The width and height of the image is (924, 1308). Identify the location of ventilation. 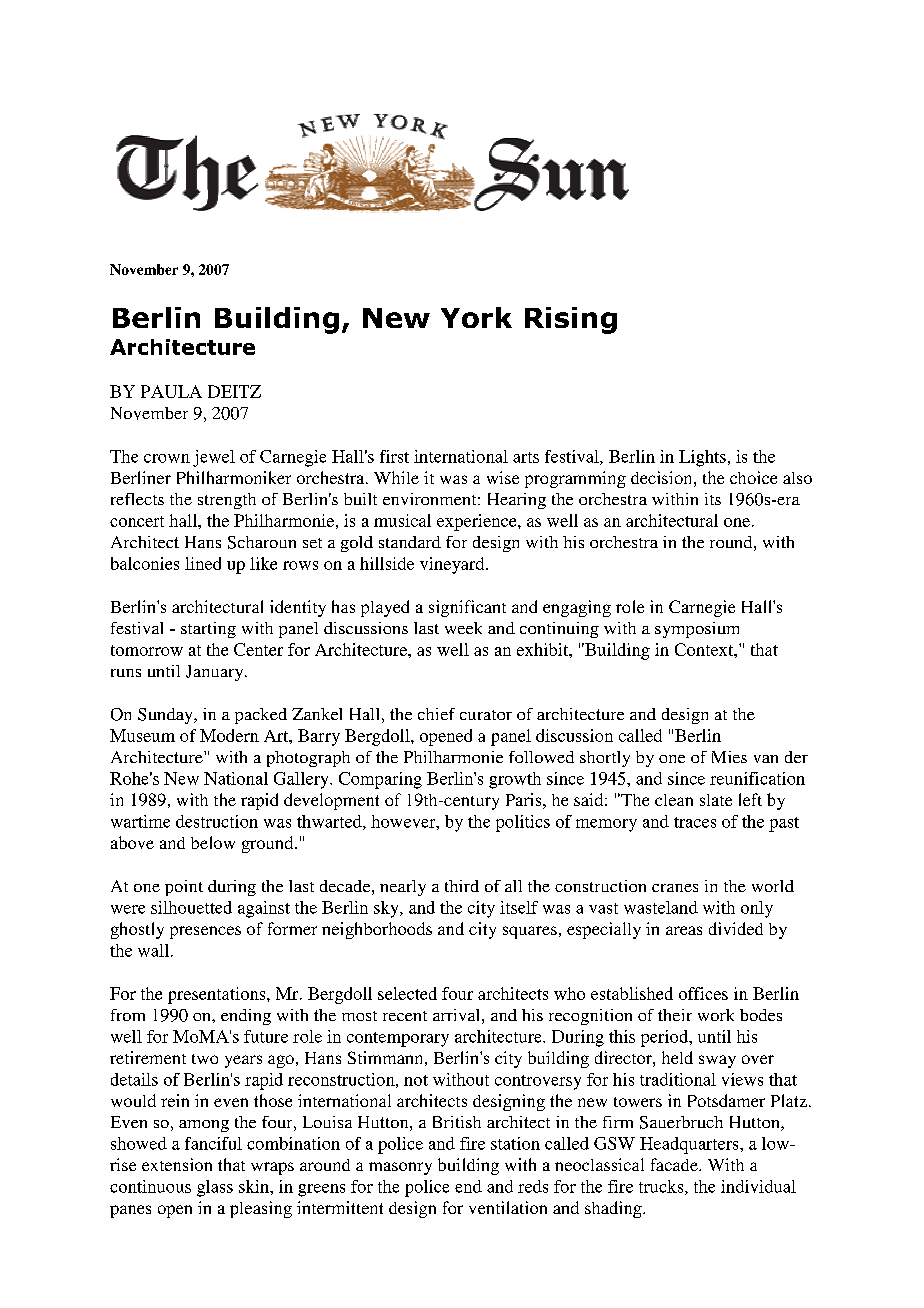
(508, 1207).
